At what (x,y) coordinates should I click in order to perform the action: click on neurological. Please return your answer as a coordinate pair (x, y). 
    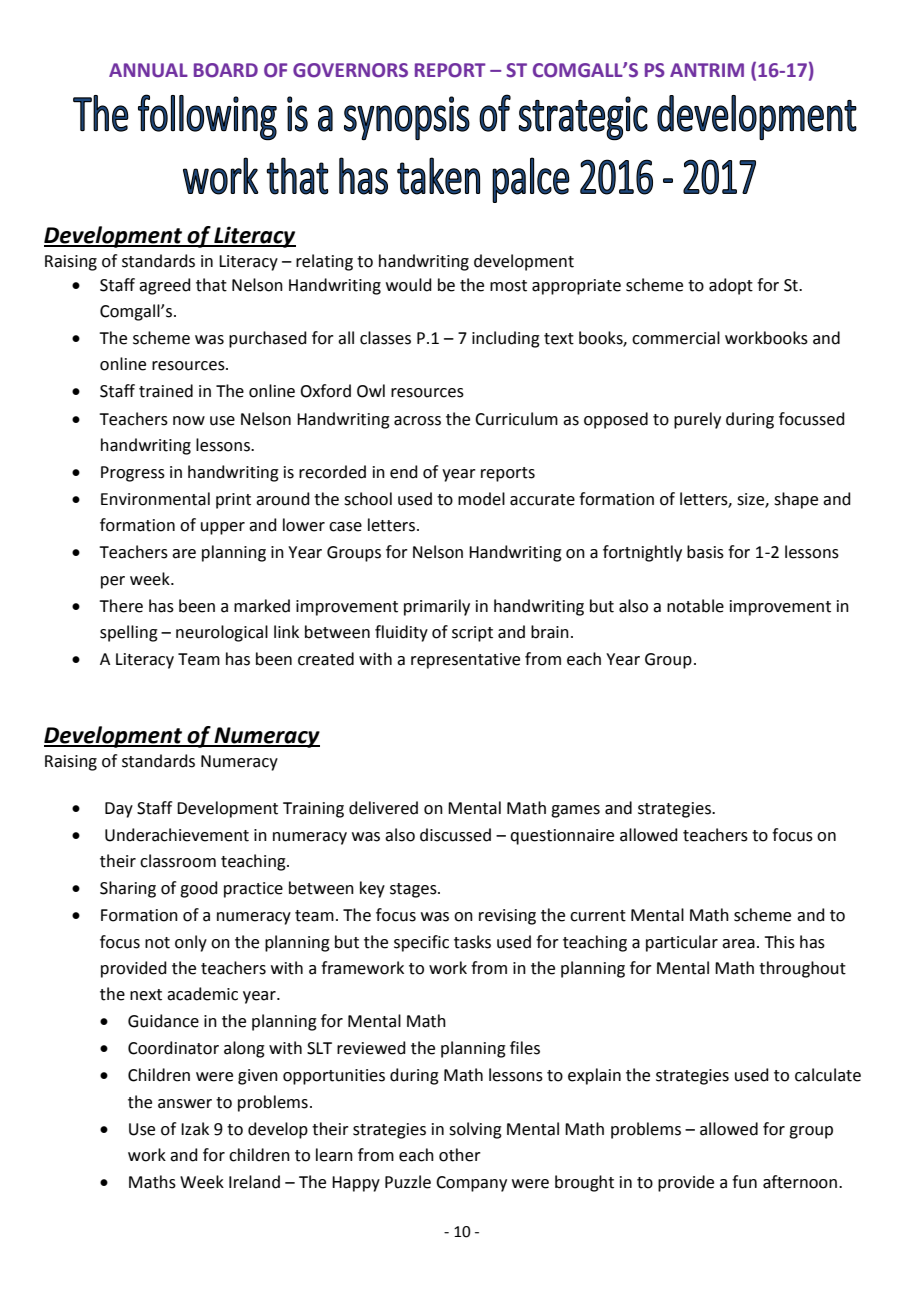
    Looking at the image, I should click on (222, 633).
